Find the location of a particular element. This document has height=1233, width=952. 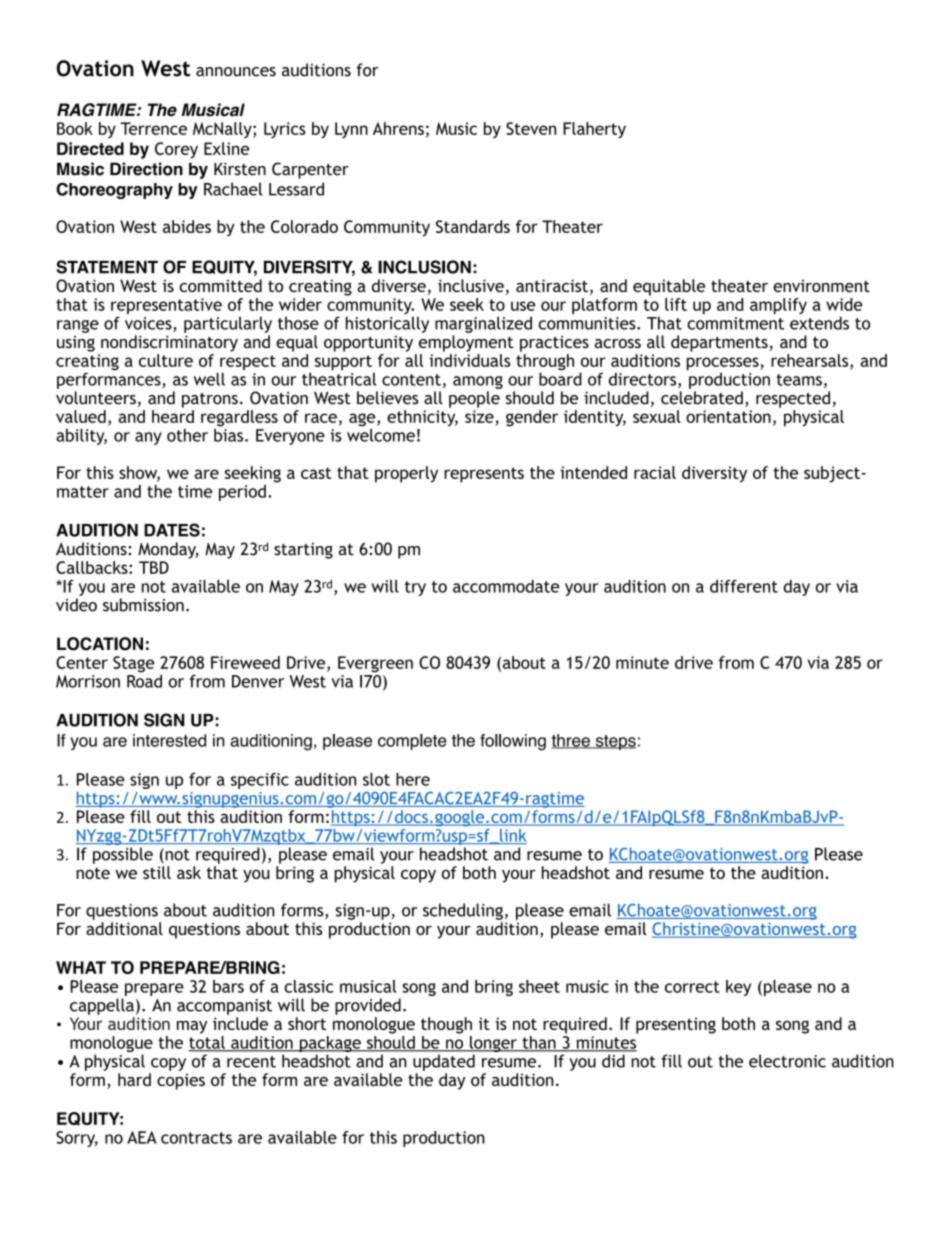

here is located at coordinates (413, 779).
